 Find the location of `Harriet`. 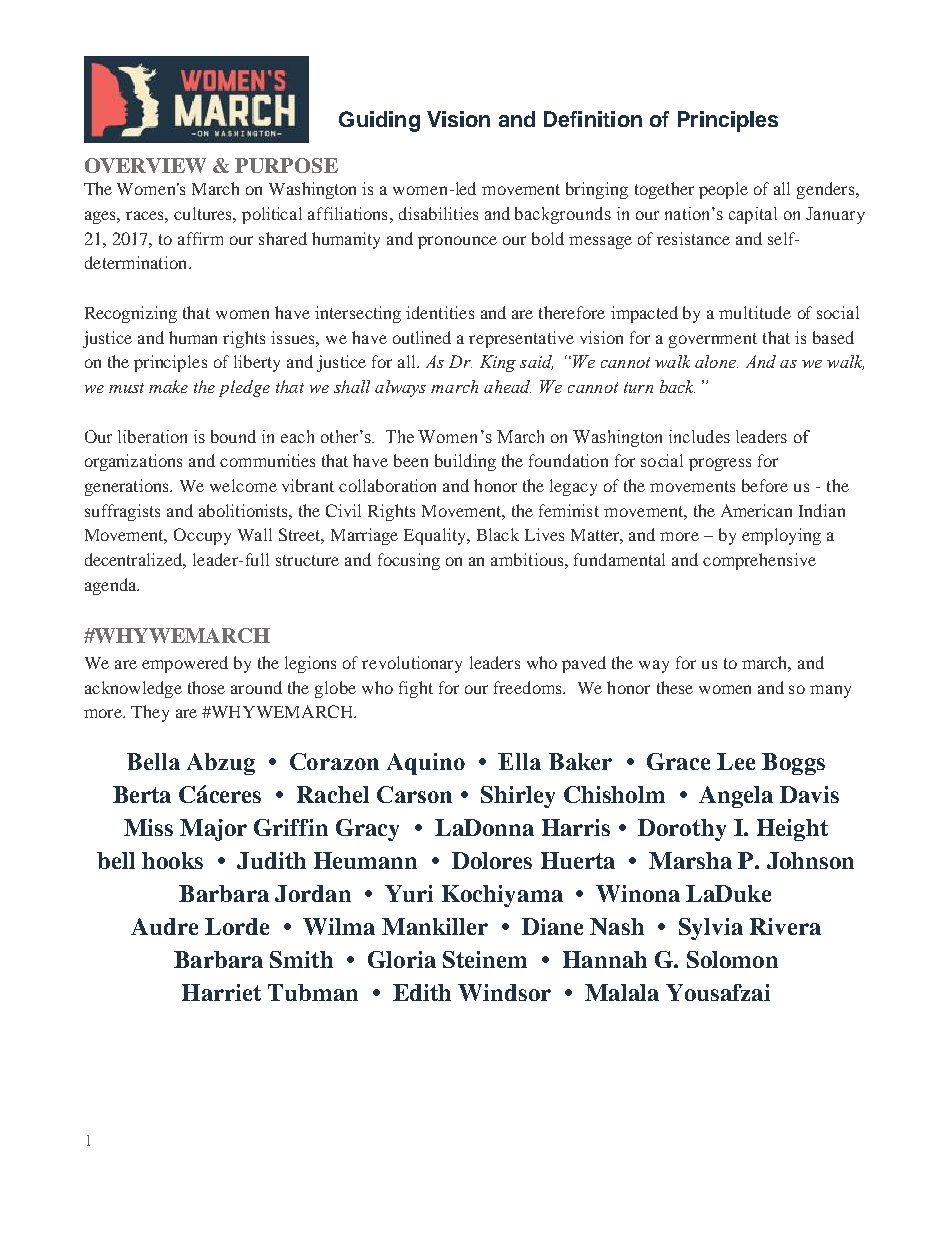

Harriet is located at coordinates (221, 992).
